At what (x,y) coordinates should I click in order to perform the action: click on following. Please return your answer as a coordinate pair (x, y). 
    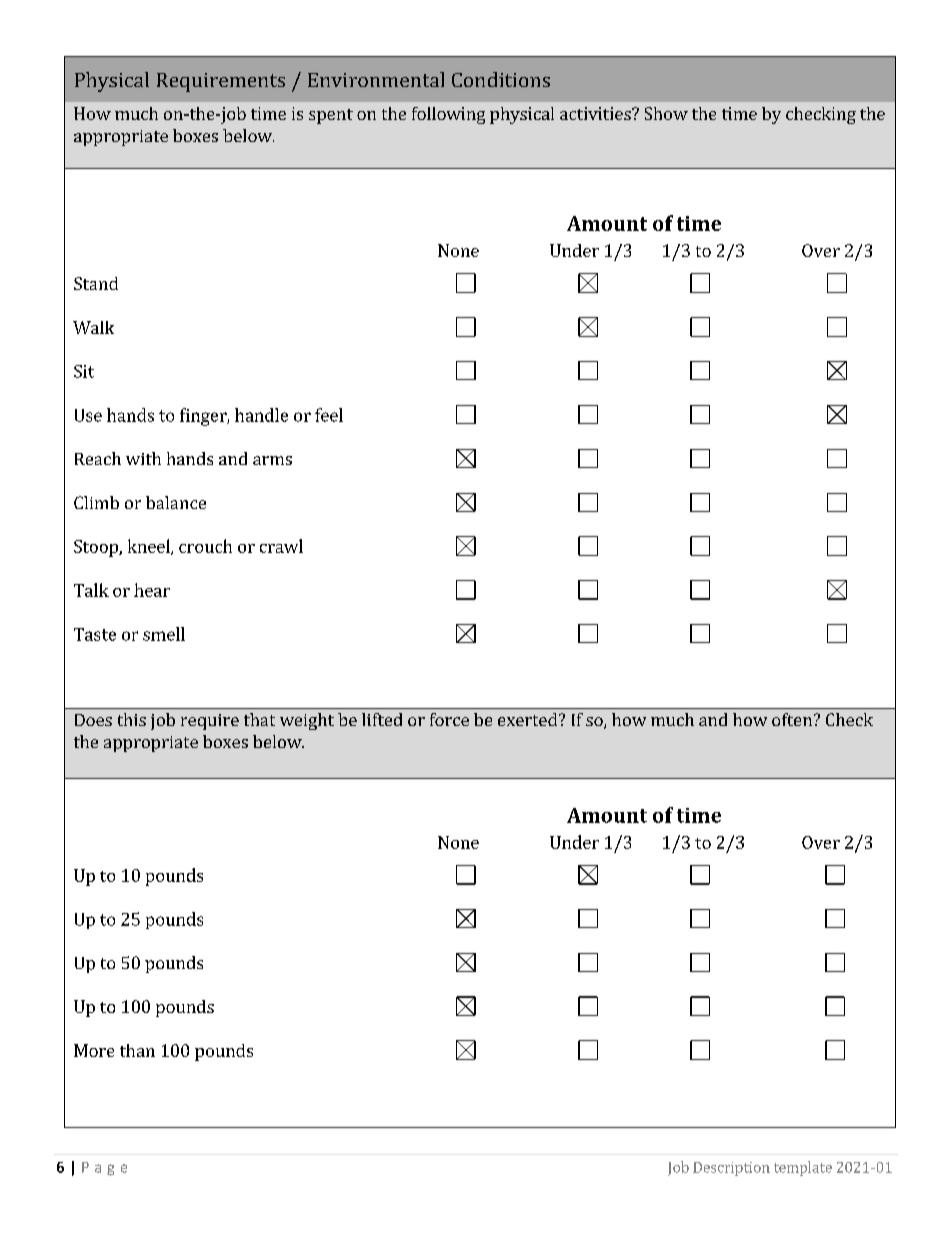
    Looking at the image, I should click on (448, 115).
